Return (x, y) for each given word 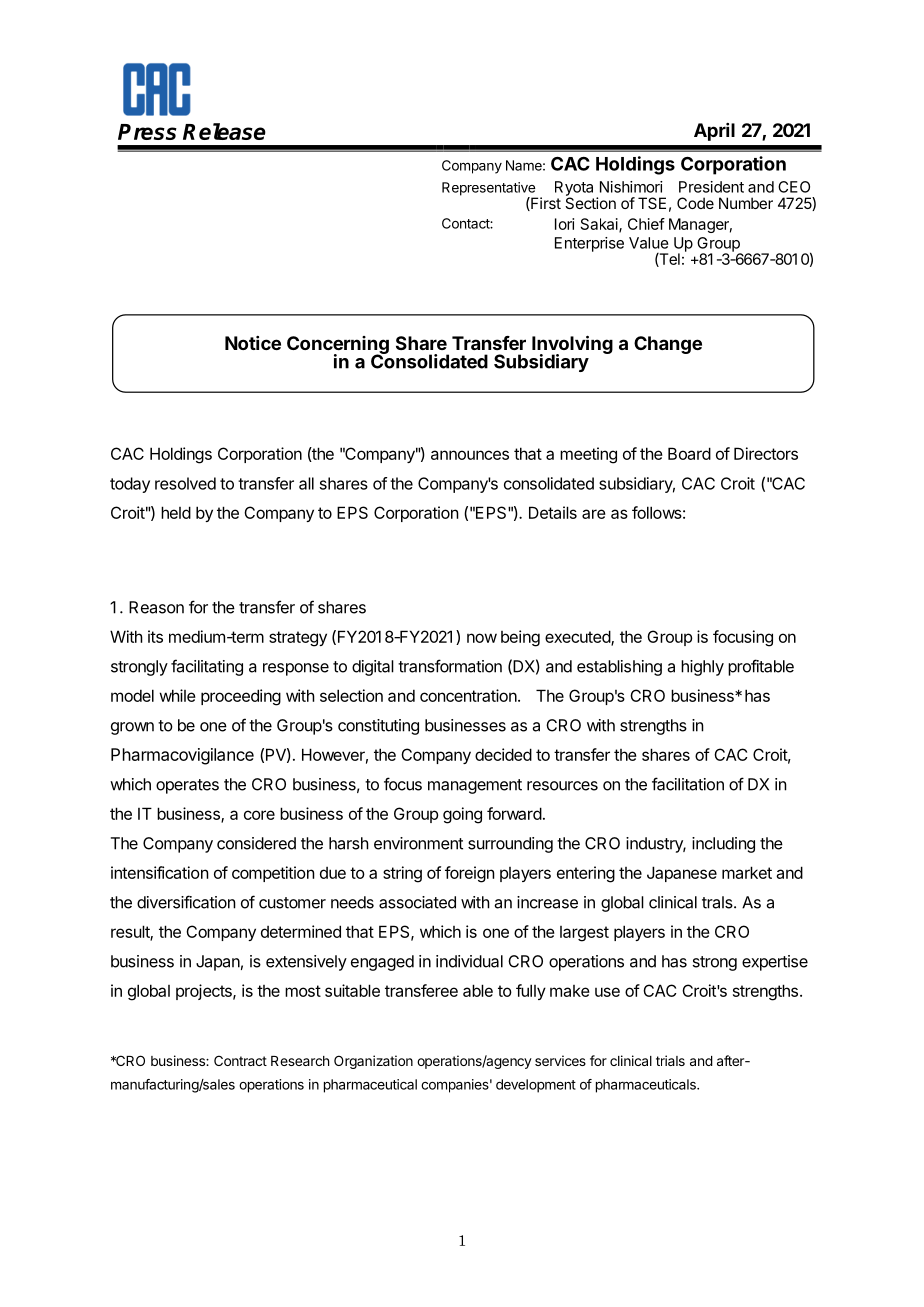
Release (224, 131)
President (711, 187)
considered (256, 843)
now (482, 638)
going (462, 815)
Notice (253, 343)
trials (670, 1060)
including (723, 845)
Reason (156, 607)
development (536, 1086)
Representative (489, 190)
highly (702, 668)
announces (470, 455)
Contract (240, 1060)
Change (668, 345)
